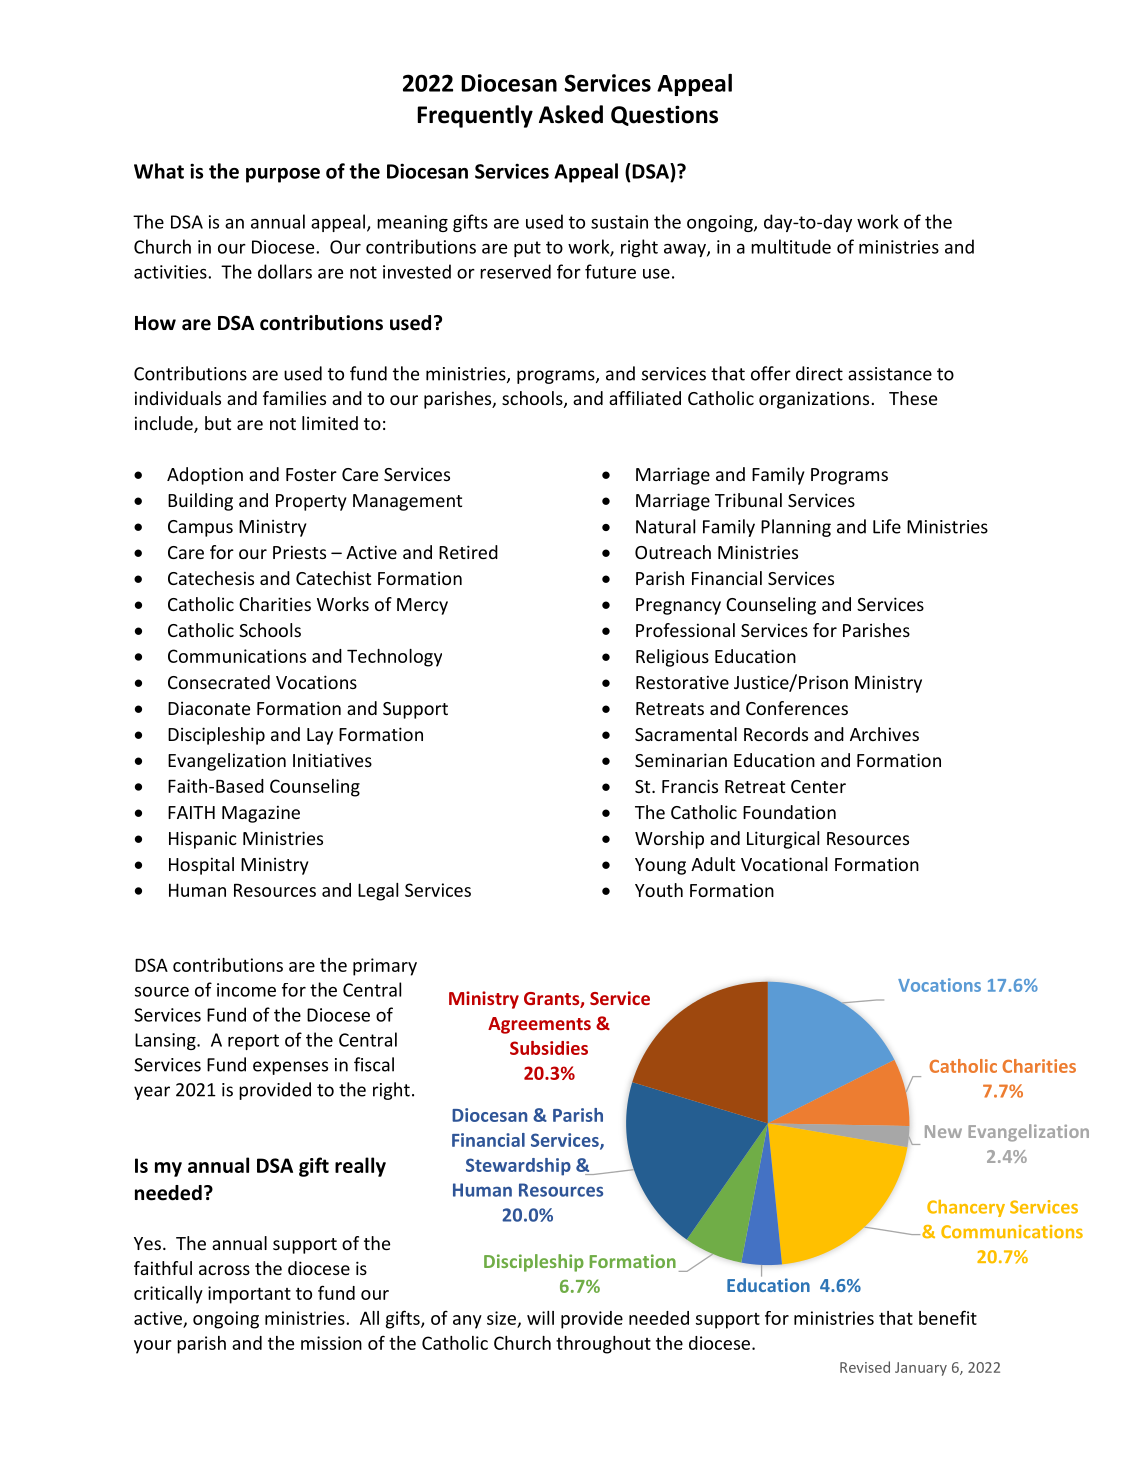  I want to click on affiliated, so click(645, 398).
